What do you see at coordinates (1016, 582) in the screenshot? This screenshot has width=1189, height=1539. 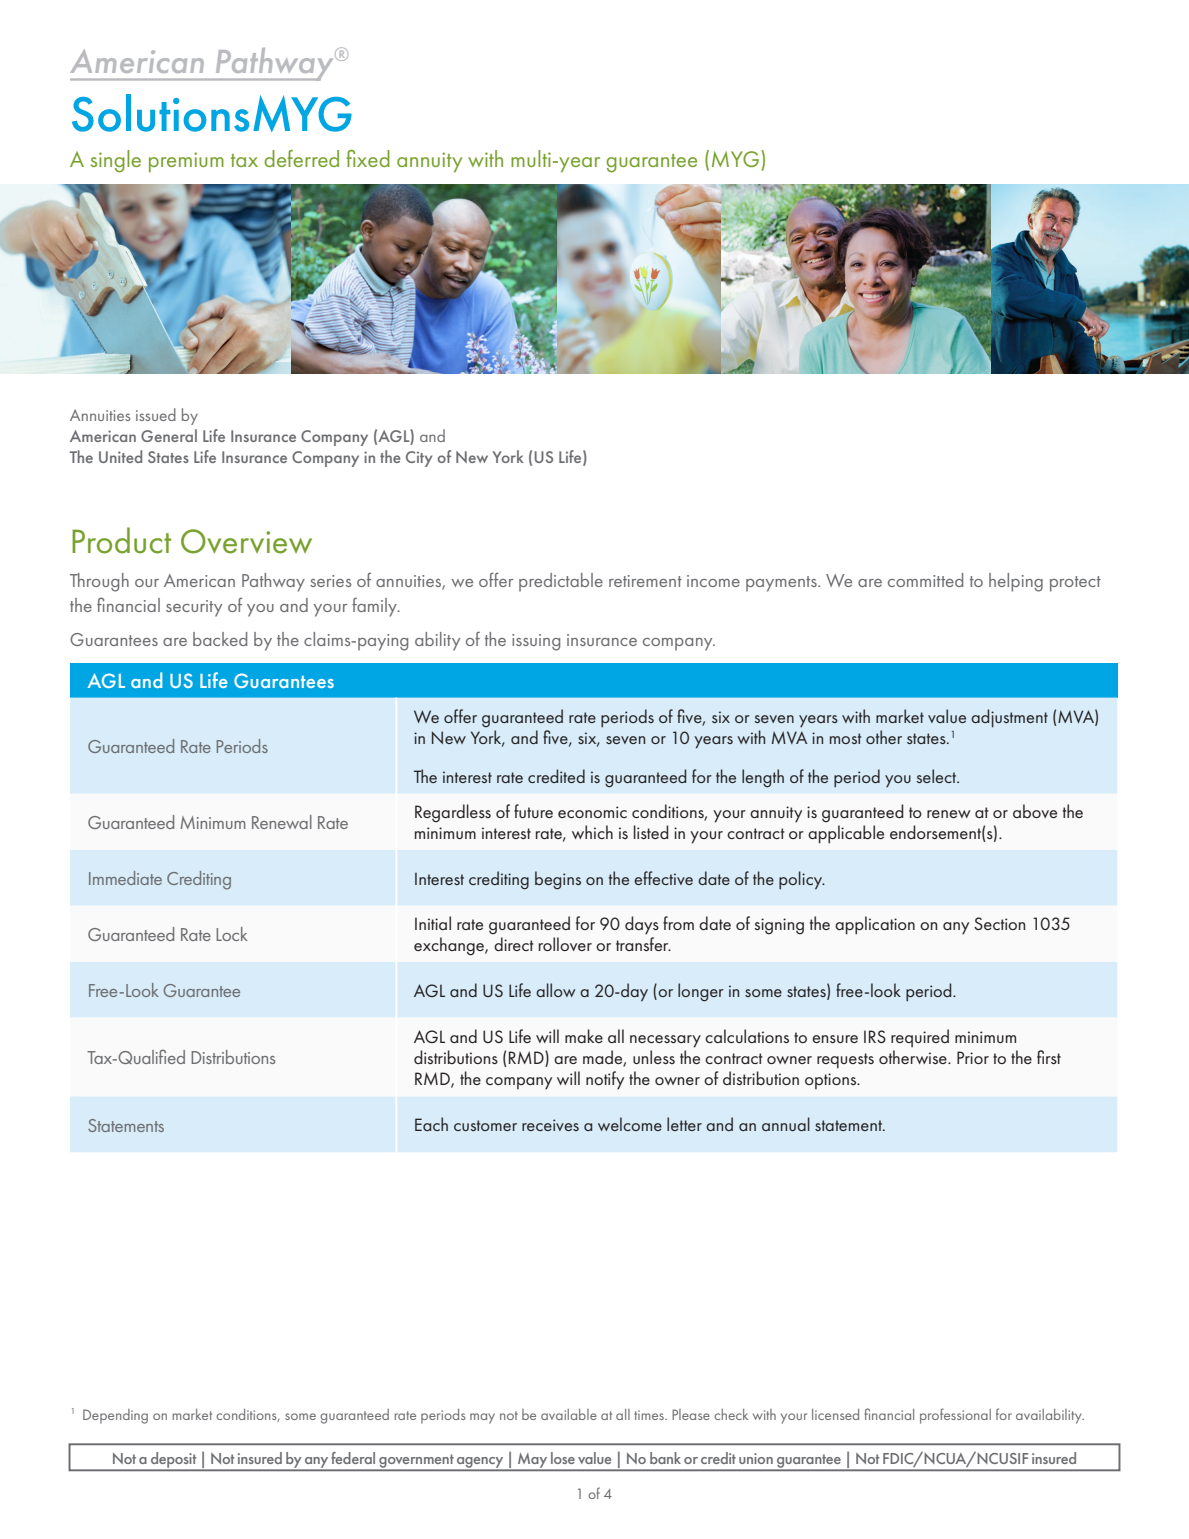 I see `helping` at bounding box center [1016, 582].
